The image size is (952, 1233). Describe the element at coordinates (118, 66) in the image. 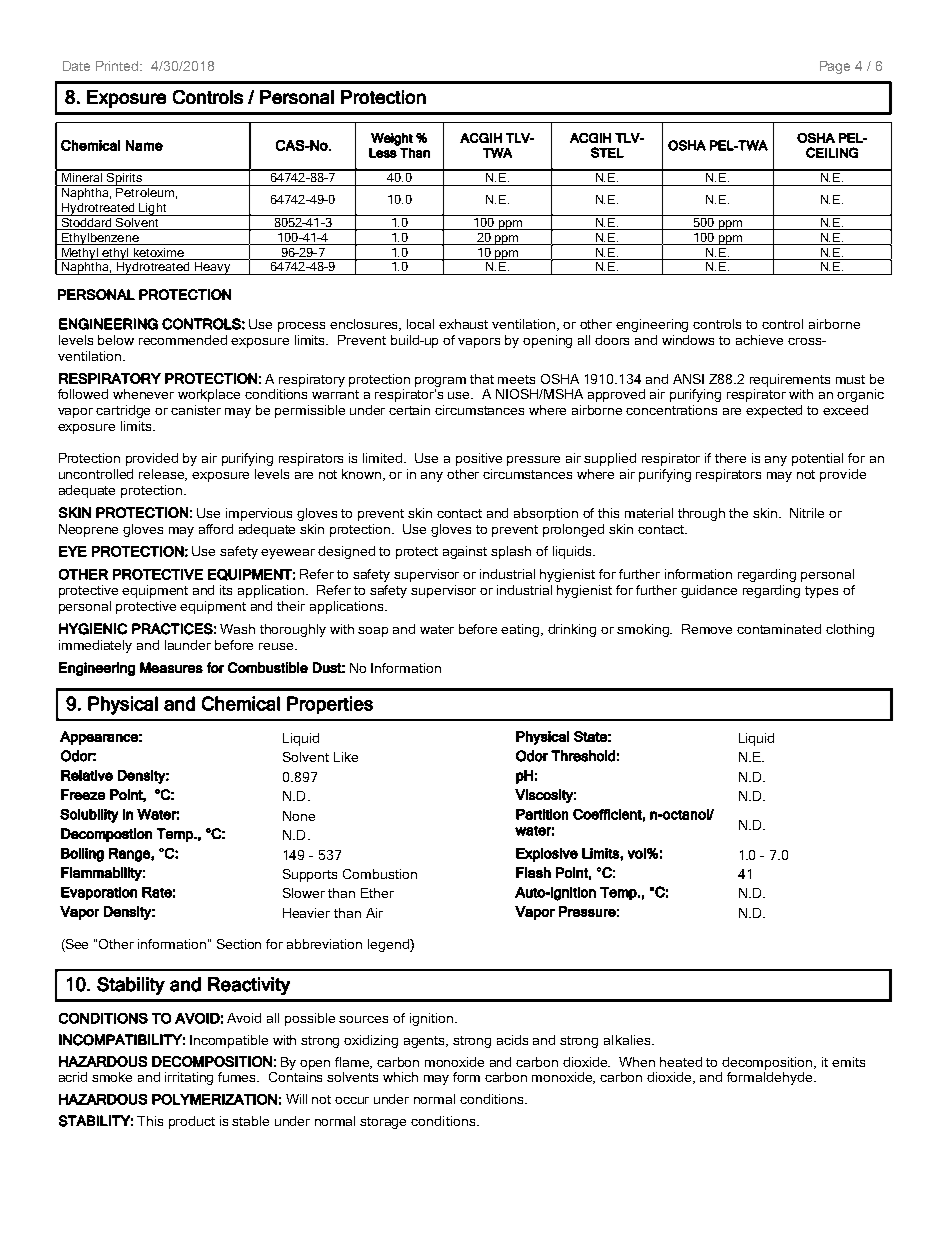

I see `Printed` at that location.
